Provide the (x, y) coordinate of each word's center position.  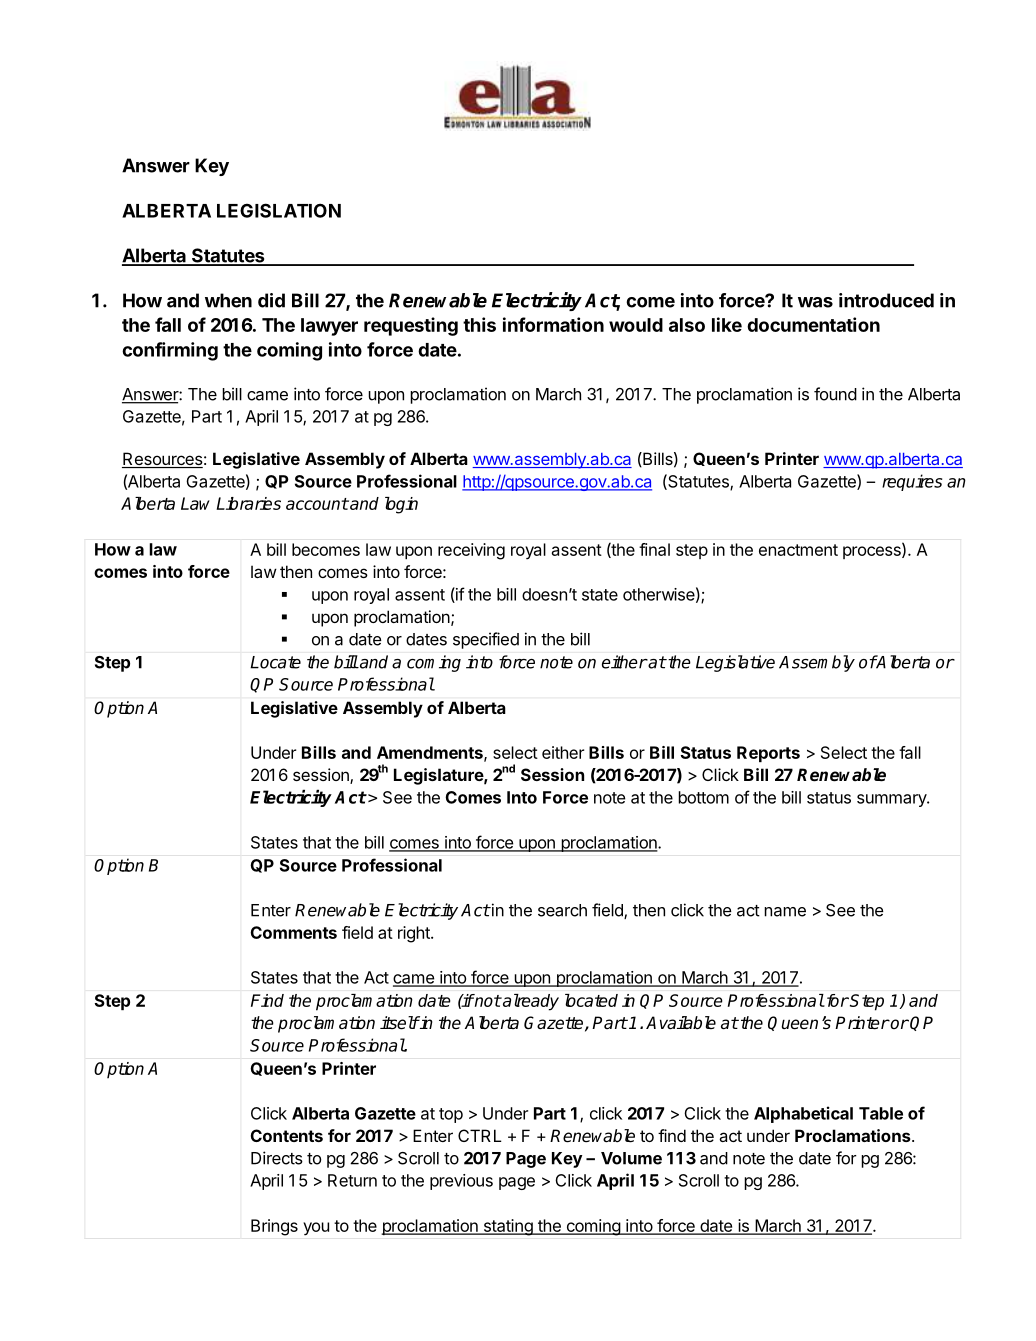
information (553, 324)
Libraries (248, 503)
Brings (274, 1227)
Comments (293, 932)
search (562, 910)
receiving (471, 551)
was (815, 302)
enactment (798, 550)
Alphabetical (803, 1114)
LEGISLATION (279, 210)
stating (508, 1227)
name (785, 912)
